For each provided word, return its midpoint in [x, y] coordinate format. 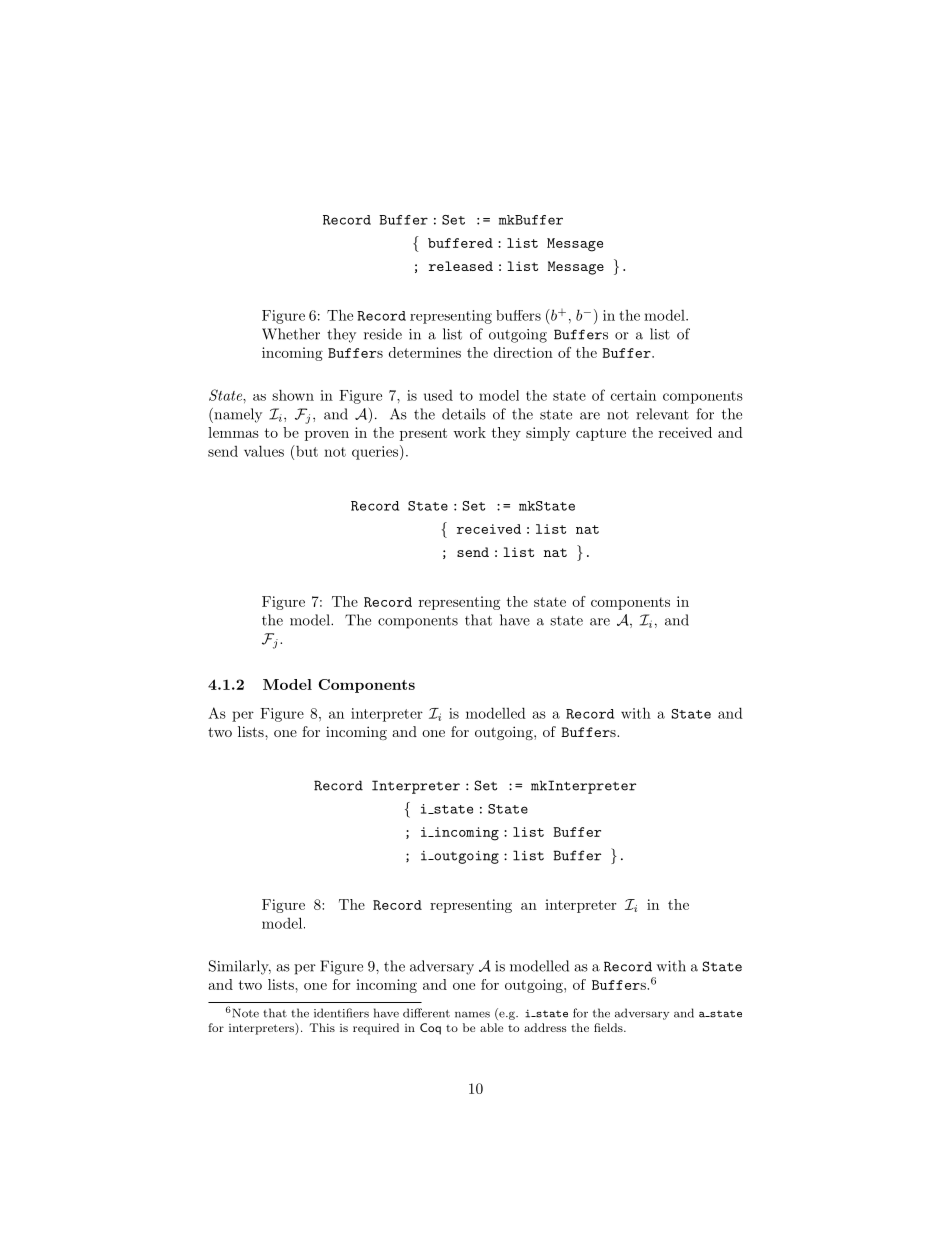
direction [523, 352]
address [545, 1027]
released [461, 266]
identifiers [341, 1013]
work [469, 432]
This [322, 1027]
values [264, 451]
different [426, 1013]
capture [601, 434]
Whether [291, 334]
